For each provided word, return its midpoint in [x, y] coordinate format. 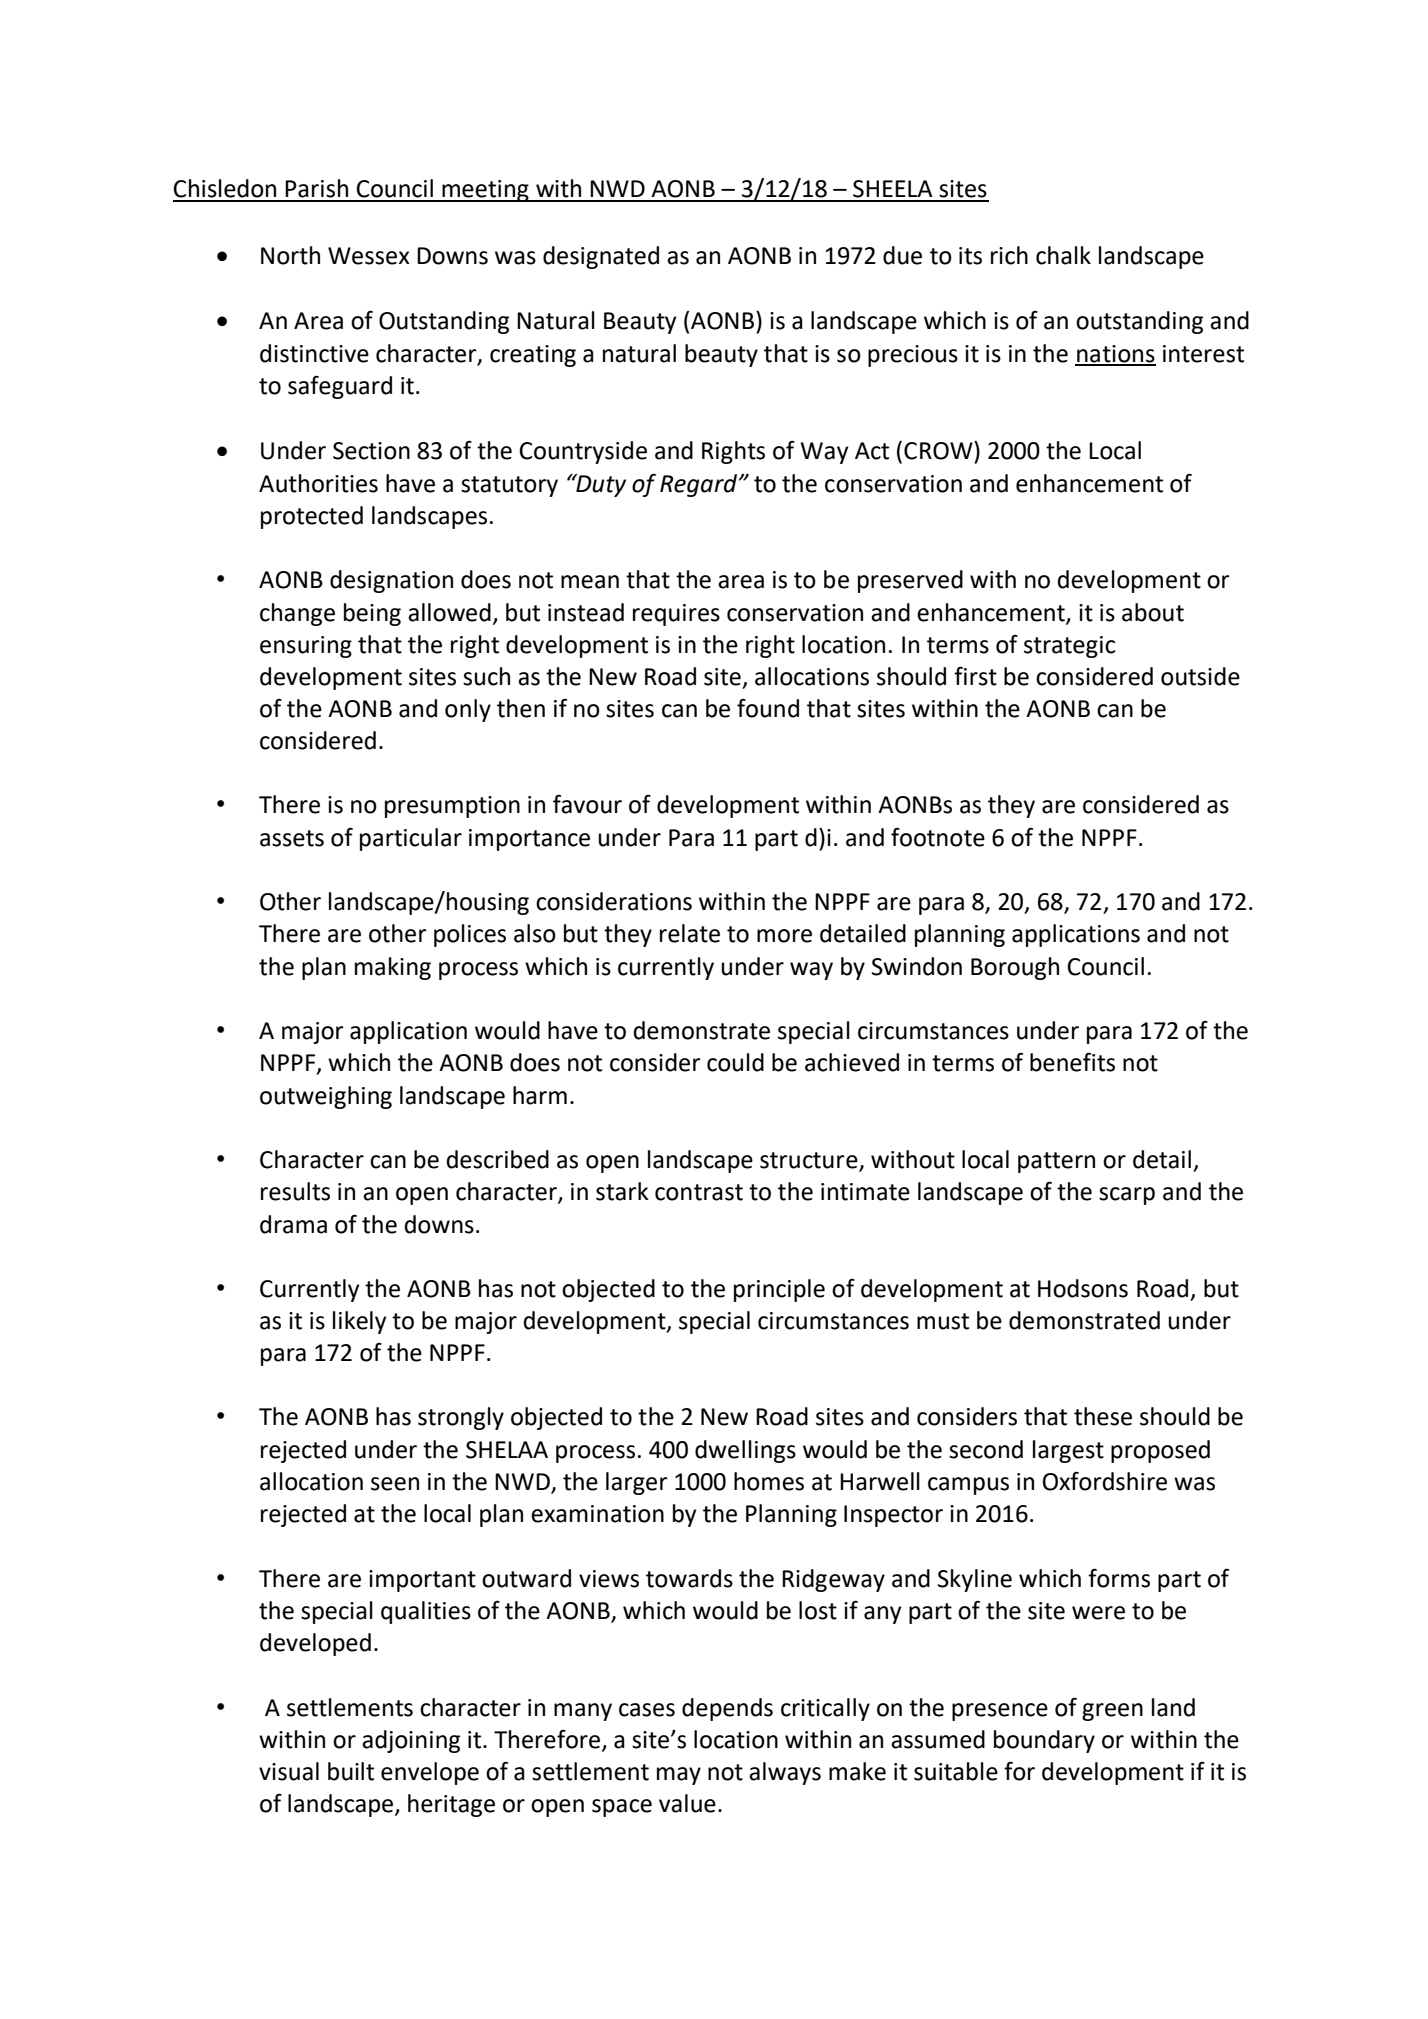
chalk [1063, 255]
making [393, 968]
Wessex [369, 256]
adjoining [411, 1741]
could [735, 1062]
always [785, 1773]
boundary [1044, 1741]
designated [601, 257]
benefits [1072, 1062]
